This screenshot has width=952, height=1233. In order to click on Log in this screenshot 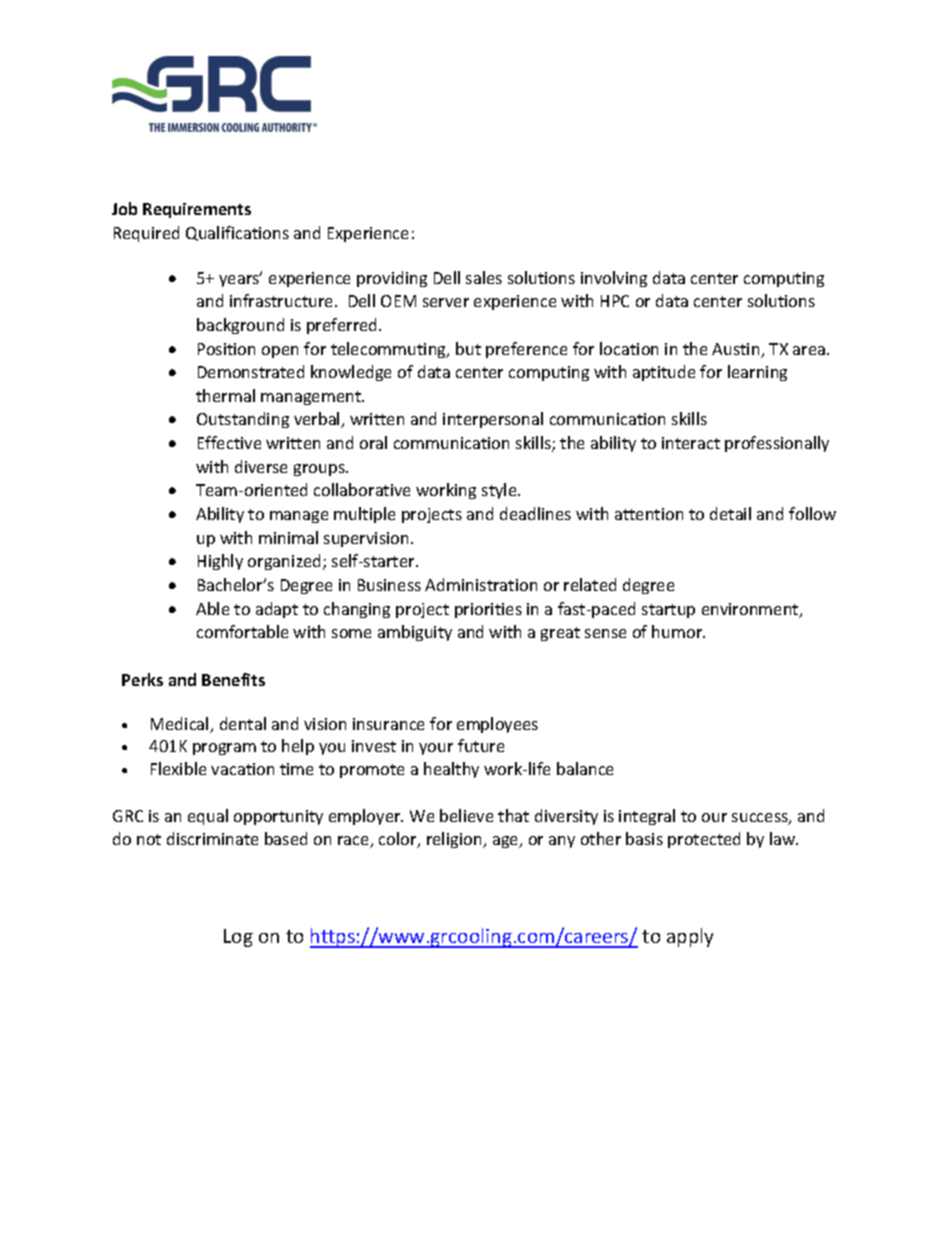, I will do `click(238, 938)`.
